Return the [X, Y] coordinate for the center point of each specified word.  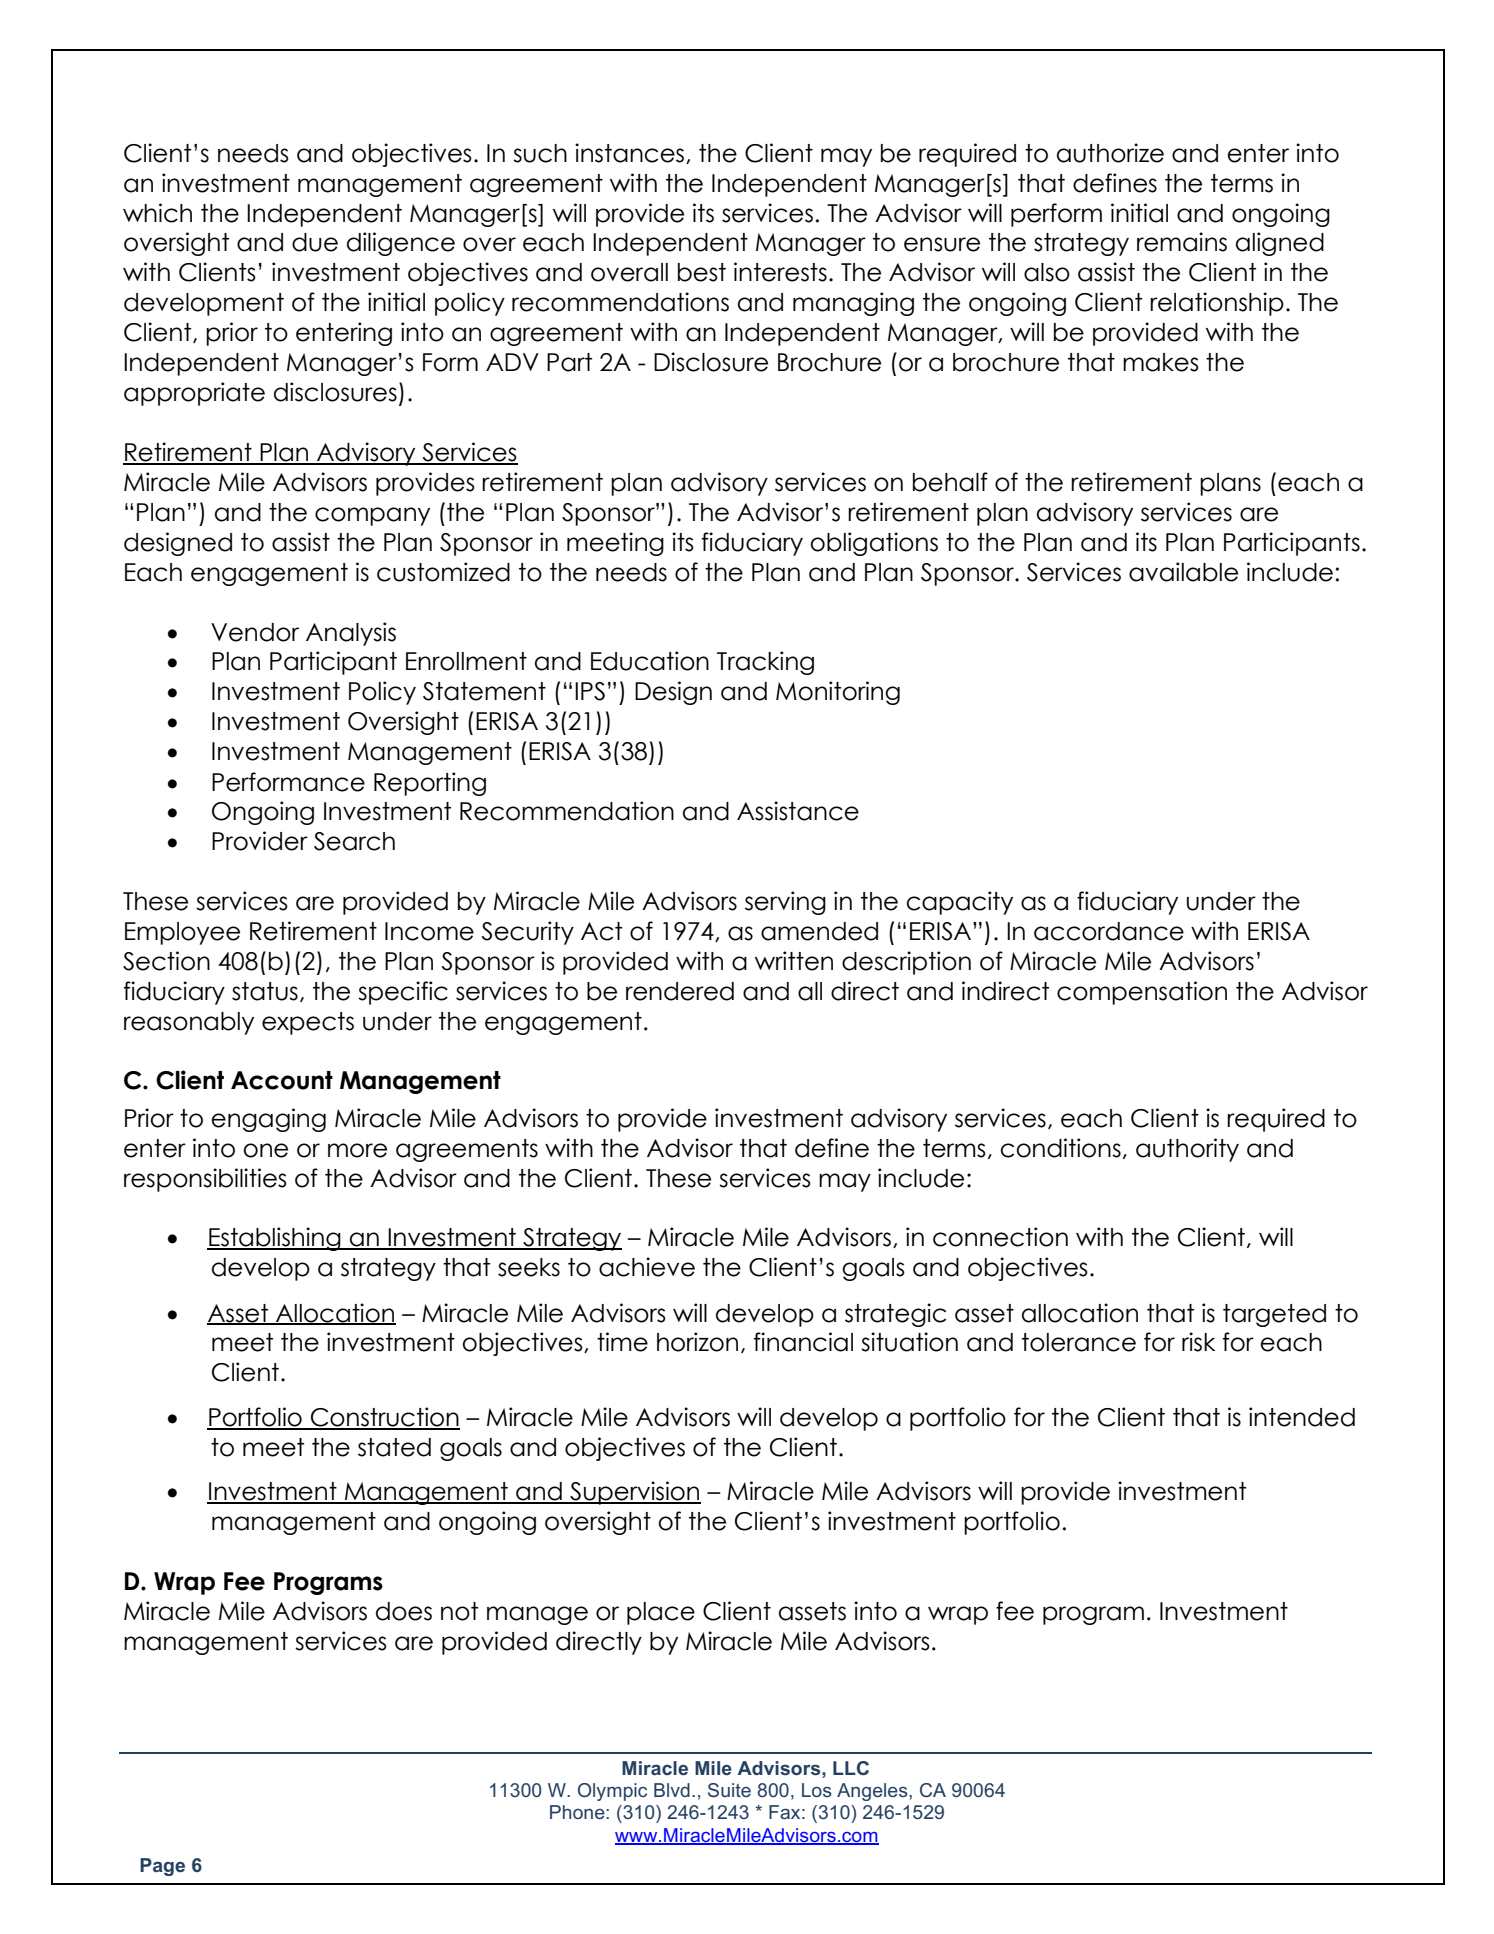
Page [162, 1867]
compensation [1142, 993]
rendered [680, 991]
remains [1182, 242]
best [702, 272]
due [315, 242]
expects [308, 1023]
